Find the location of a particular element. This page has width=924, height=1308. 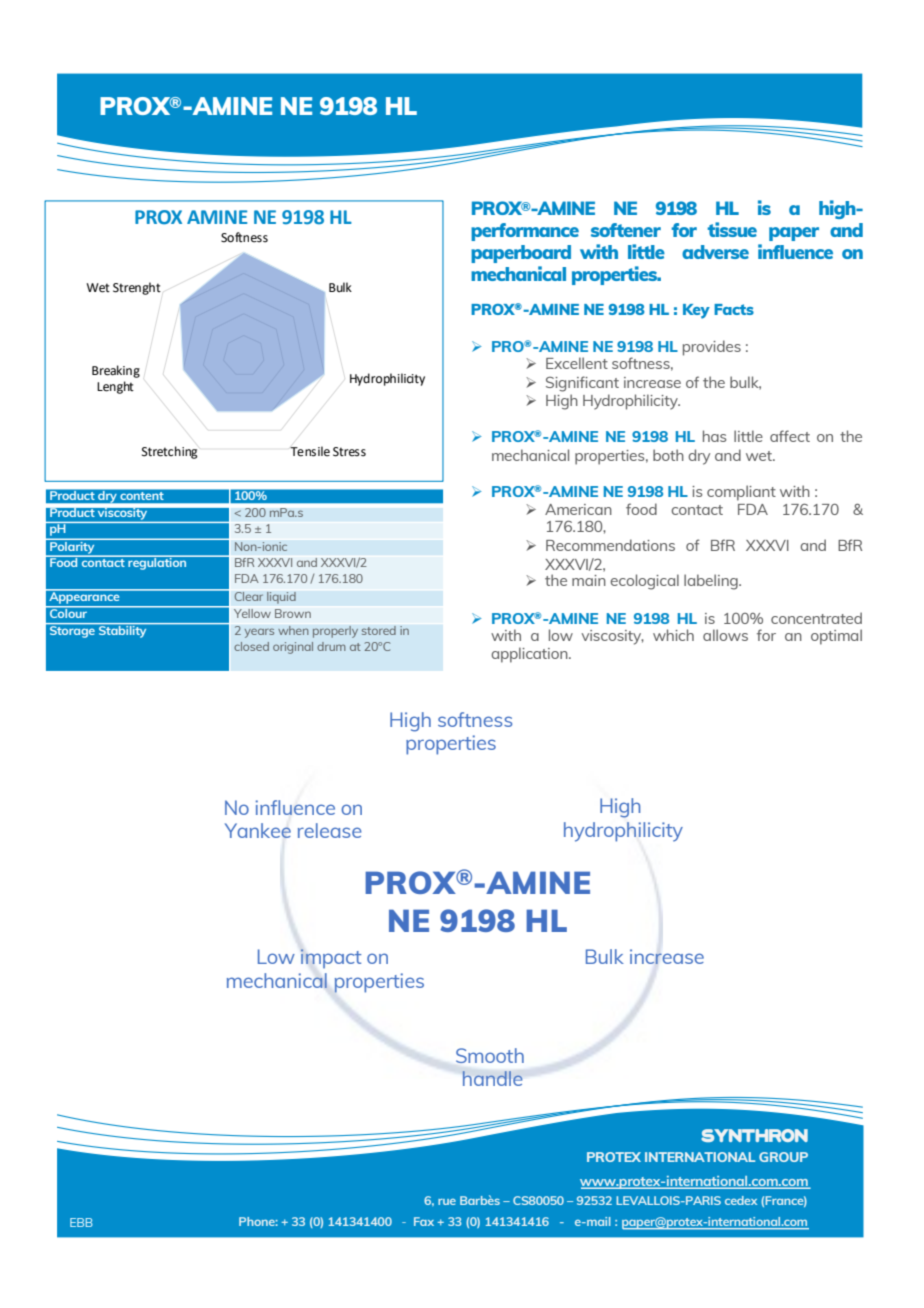

allows is located at coordinates (725, 635).
